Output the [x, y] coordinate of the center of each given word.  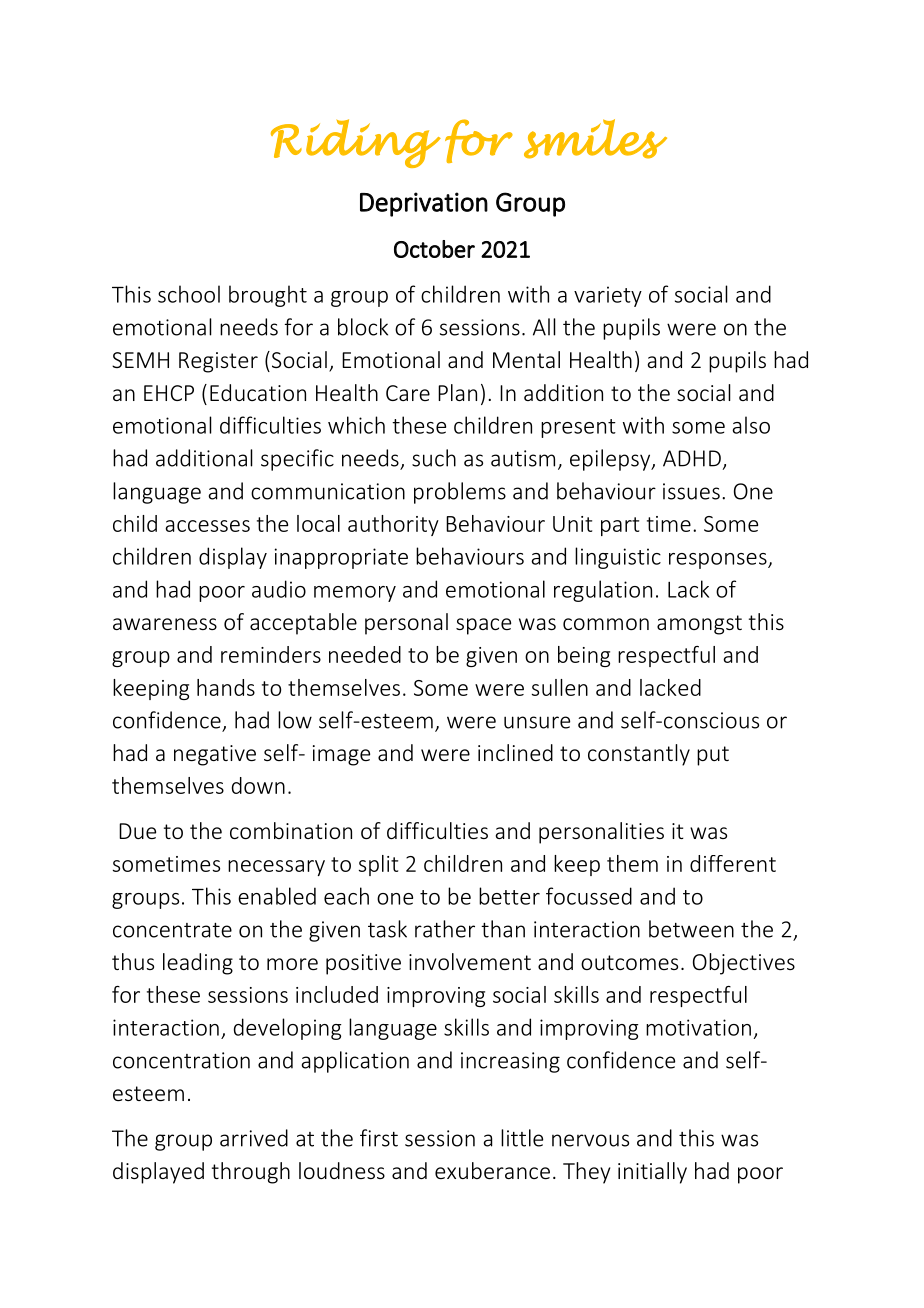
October [434, 249]
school [189, 294]
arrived [254, 1138]
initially [652, 1173]
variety [608, 296]
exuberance [492, 1170]
